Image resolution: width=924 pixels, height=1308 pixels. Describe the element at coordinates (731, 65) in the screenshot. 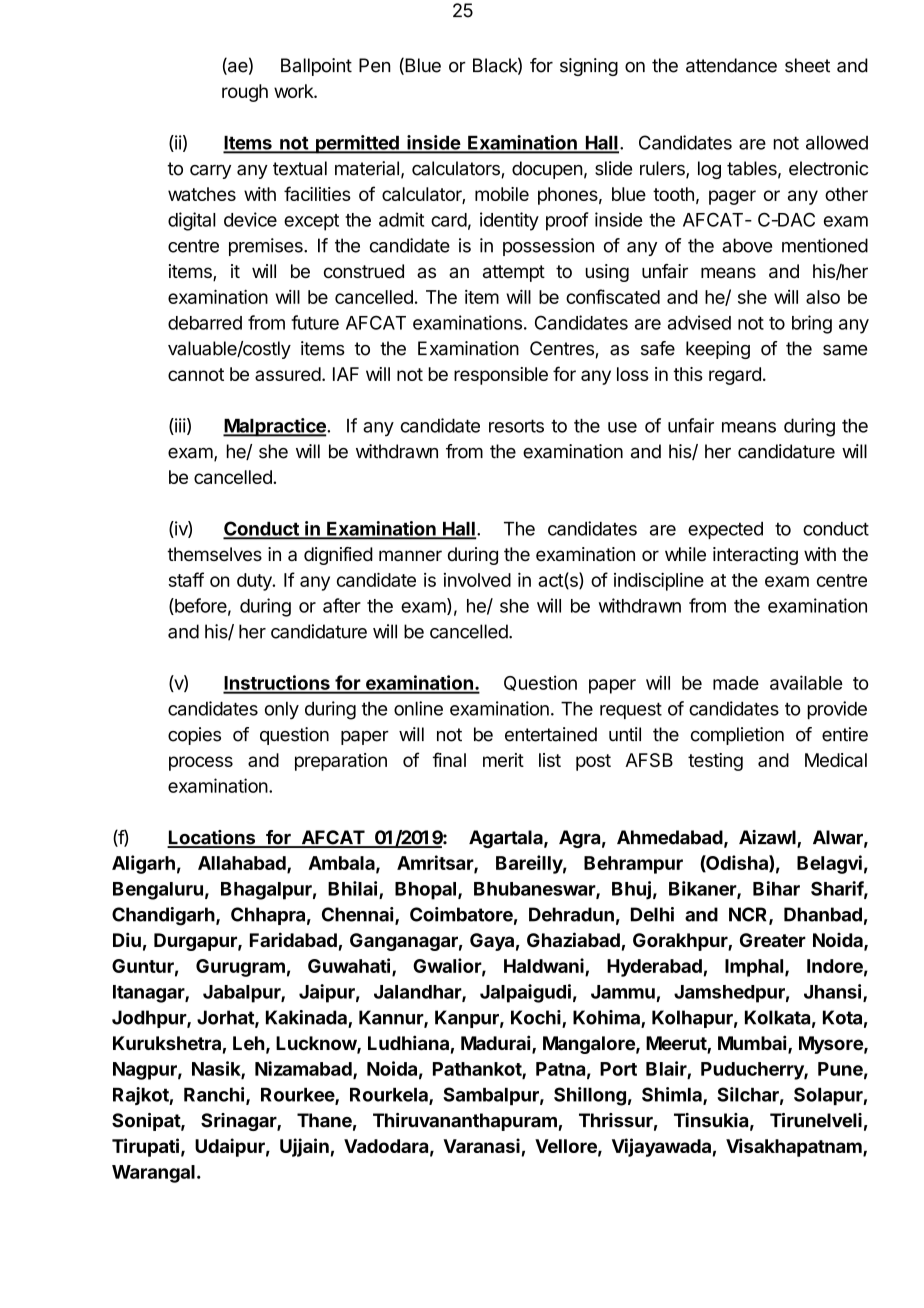

I see `attendance` at that location.
